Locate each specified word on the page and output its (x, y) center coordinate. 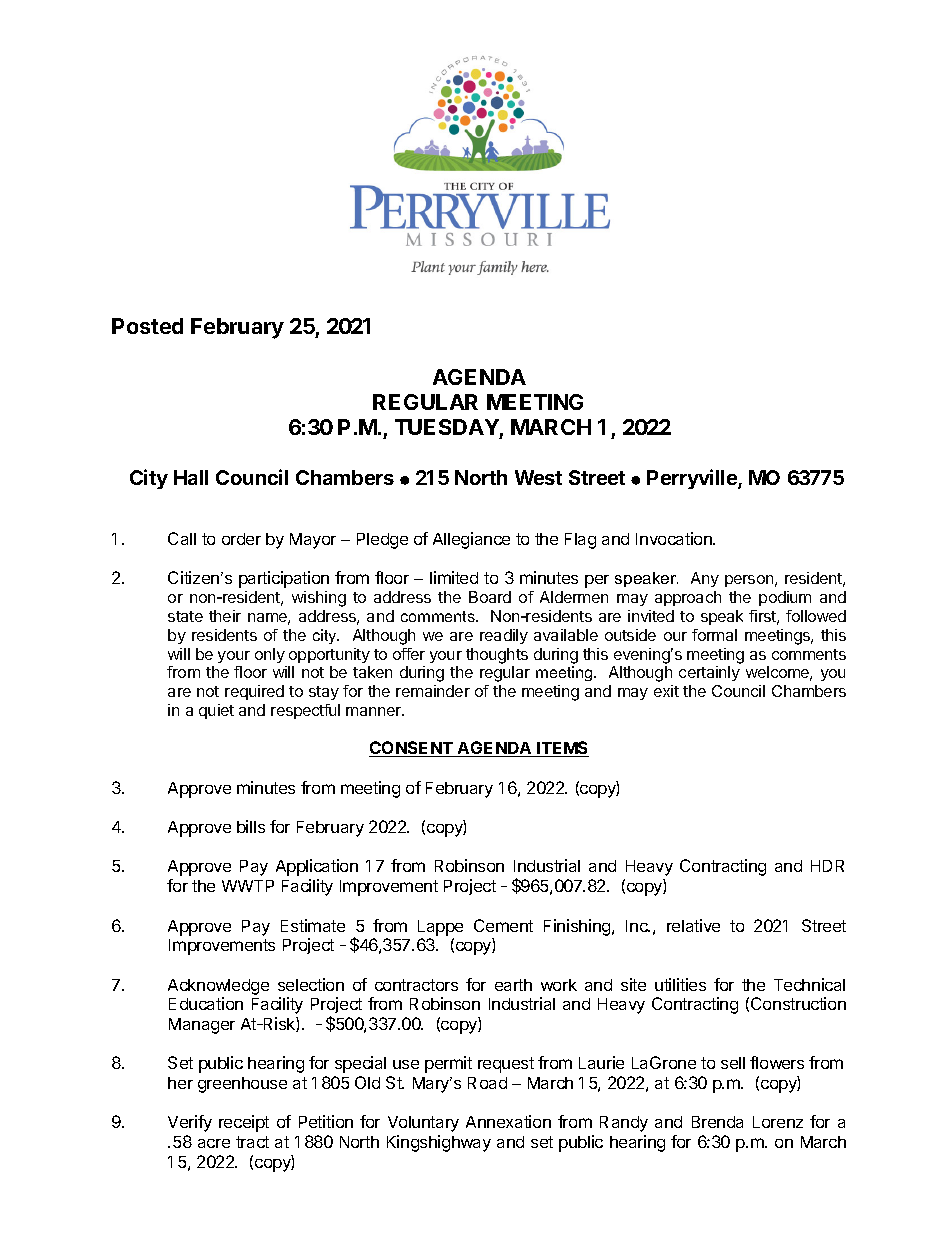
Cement (503, 925)
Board (490, 597)
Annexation (508, 1121)
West (538, 477)
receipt (244, 1123)
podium (785, 598)
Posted (147, 326)
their (225, 616)
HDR (827, 866)
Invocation (675, 538)
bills (251, 826)
